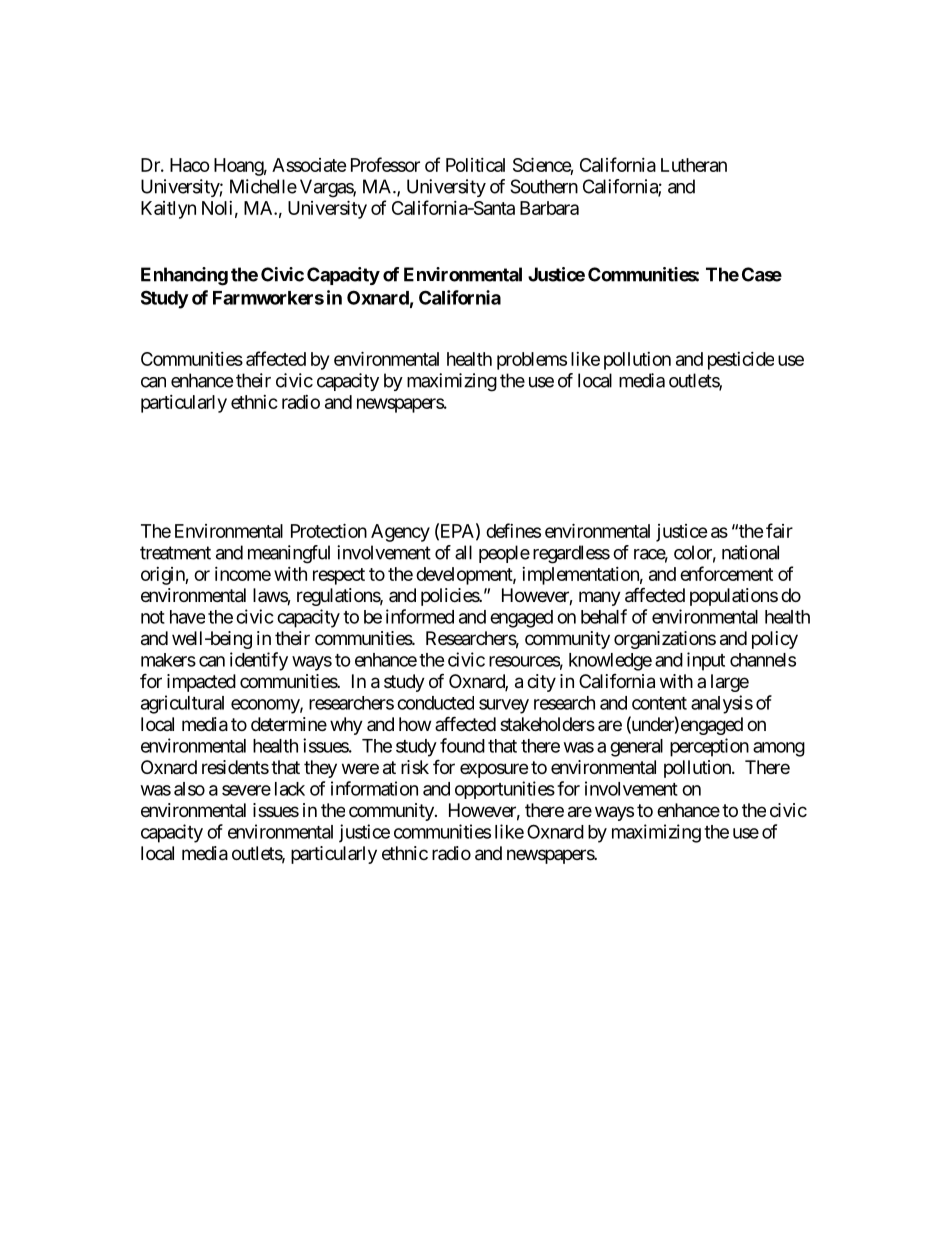  What do you see at coordinates (168, 210) in the page?
I see `Kaitlyn` at bounding box center [168, 210].
